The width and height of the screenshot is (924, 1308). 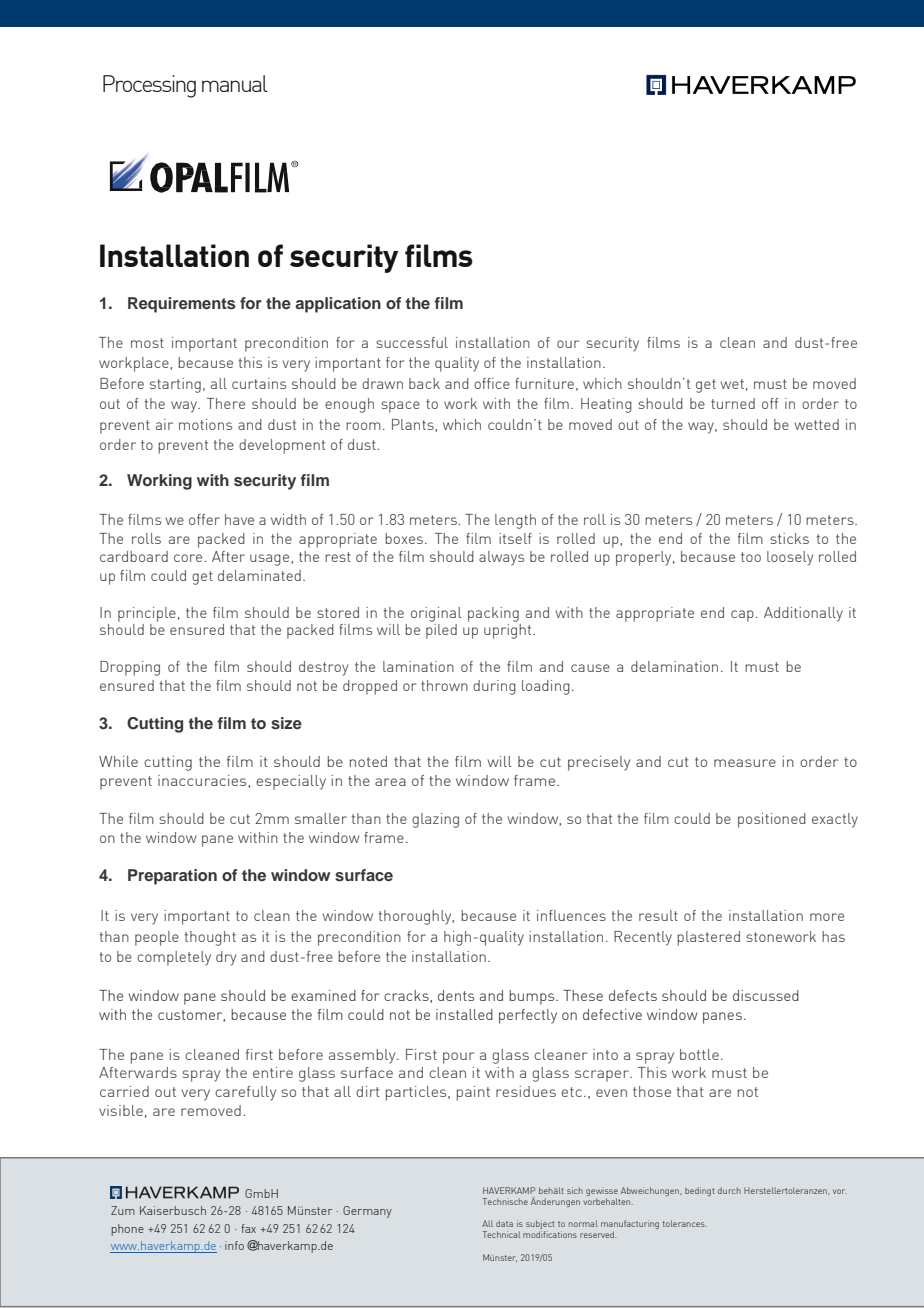 What do you see at coordinates (742, 616) in the screenshot?
I see `cap` at bounding box center [742, 616].
